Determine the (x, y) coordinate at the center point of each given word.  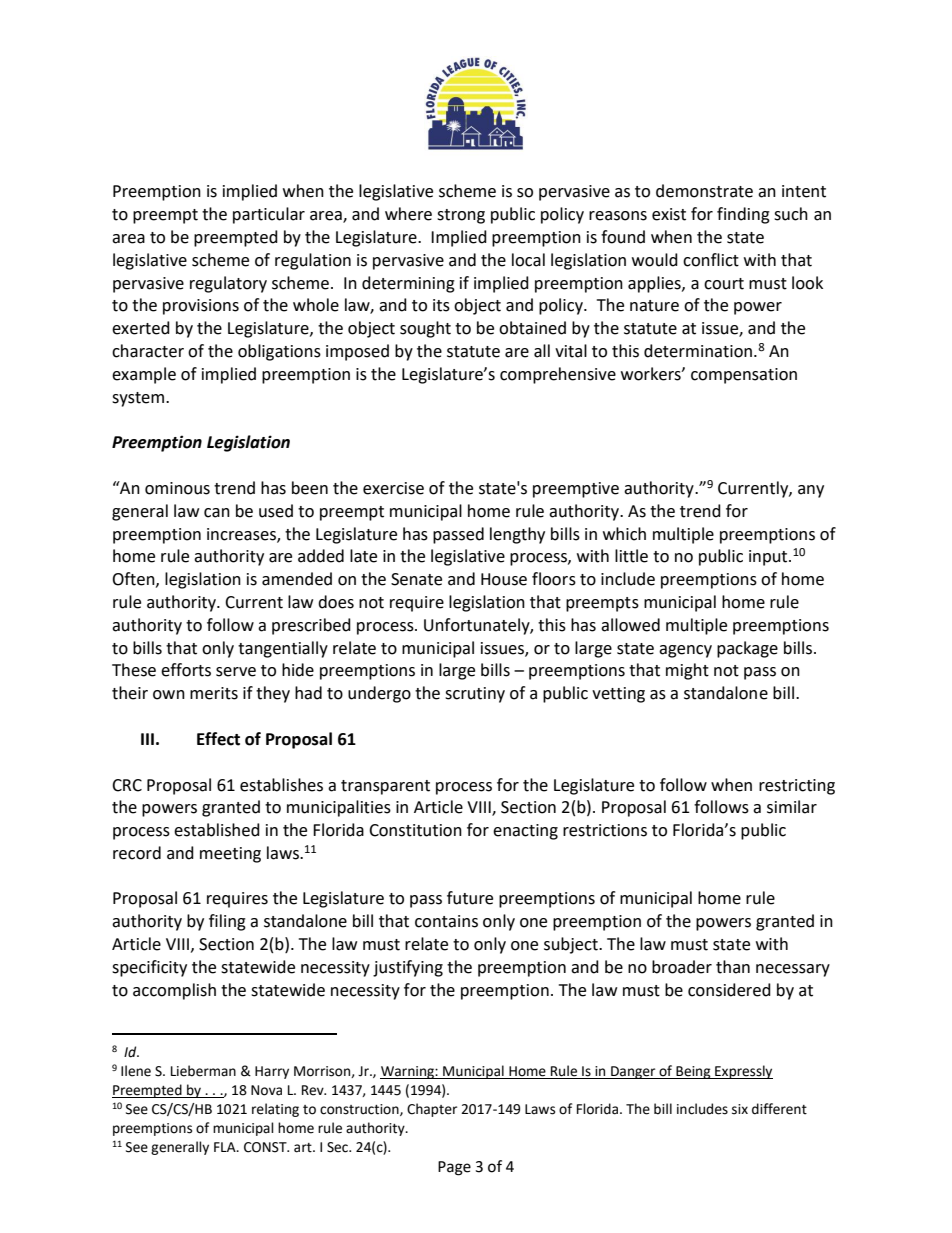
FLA (226, 1147)
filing (227, 922)
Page (454, 1168)
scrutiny (475, 695)
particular (269, 215)
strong (461, 216)
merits (214, 693)
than (733, 967)
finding (743, 215)
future (470, 898)
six (740, 1109)
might (687, 671)
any (811, 491)
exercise (393, 488)
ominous (177, 488)
